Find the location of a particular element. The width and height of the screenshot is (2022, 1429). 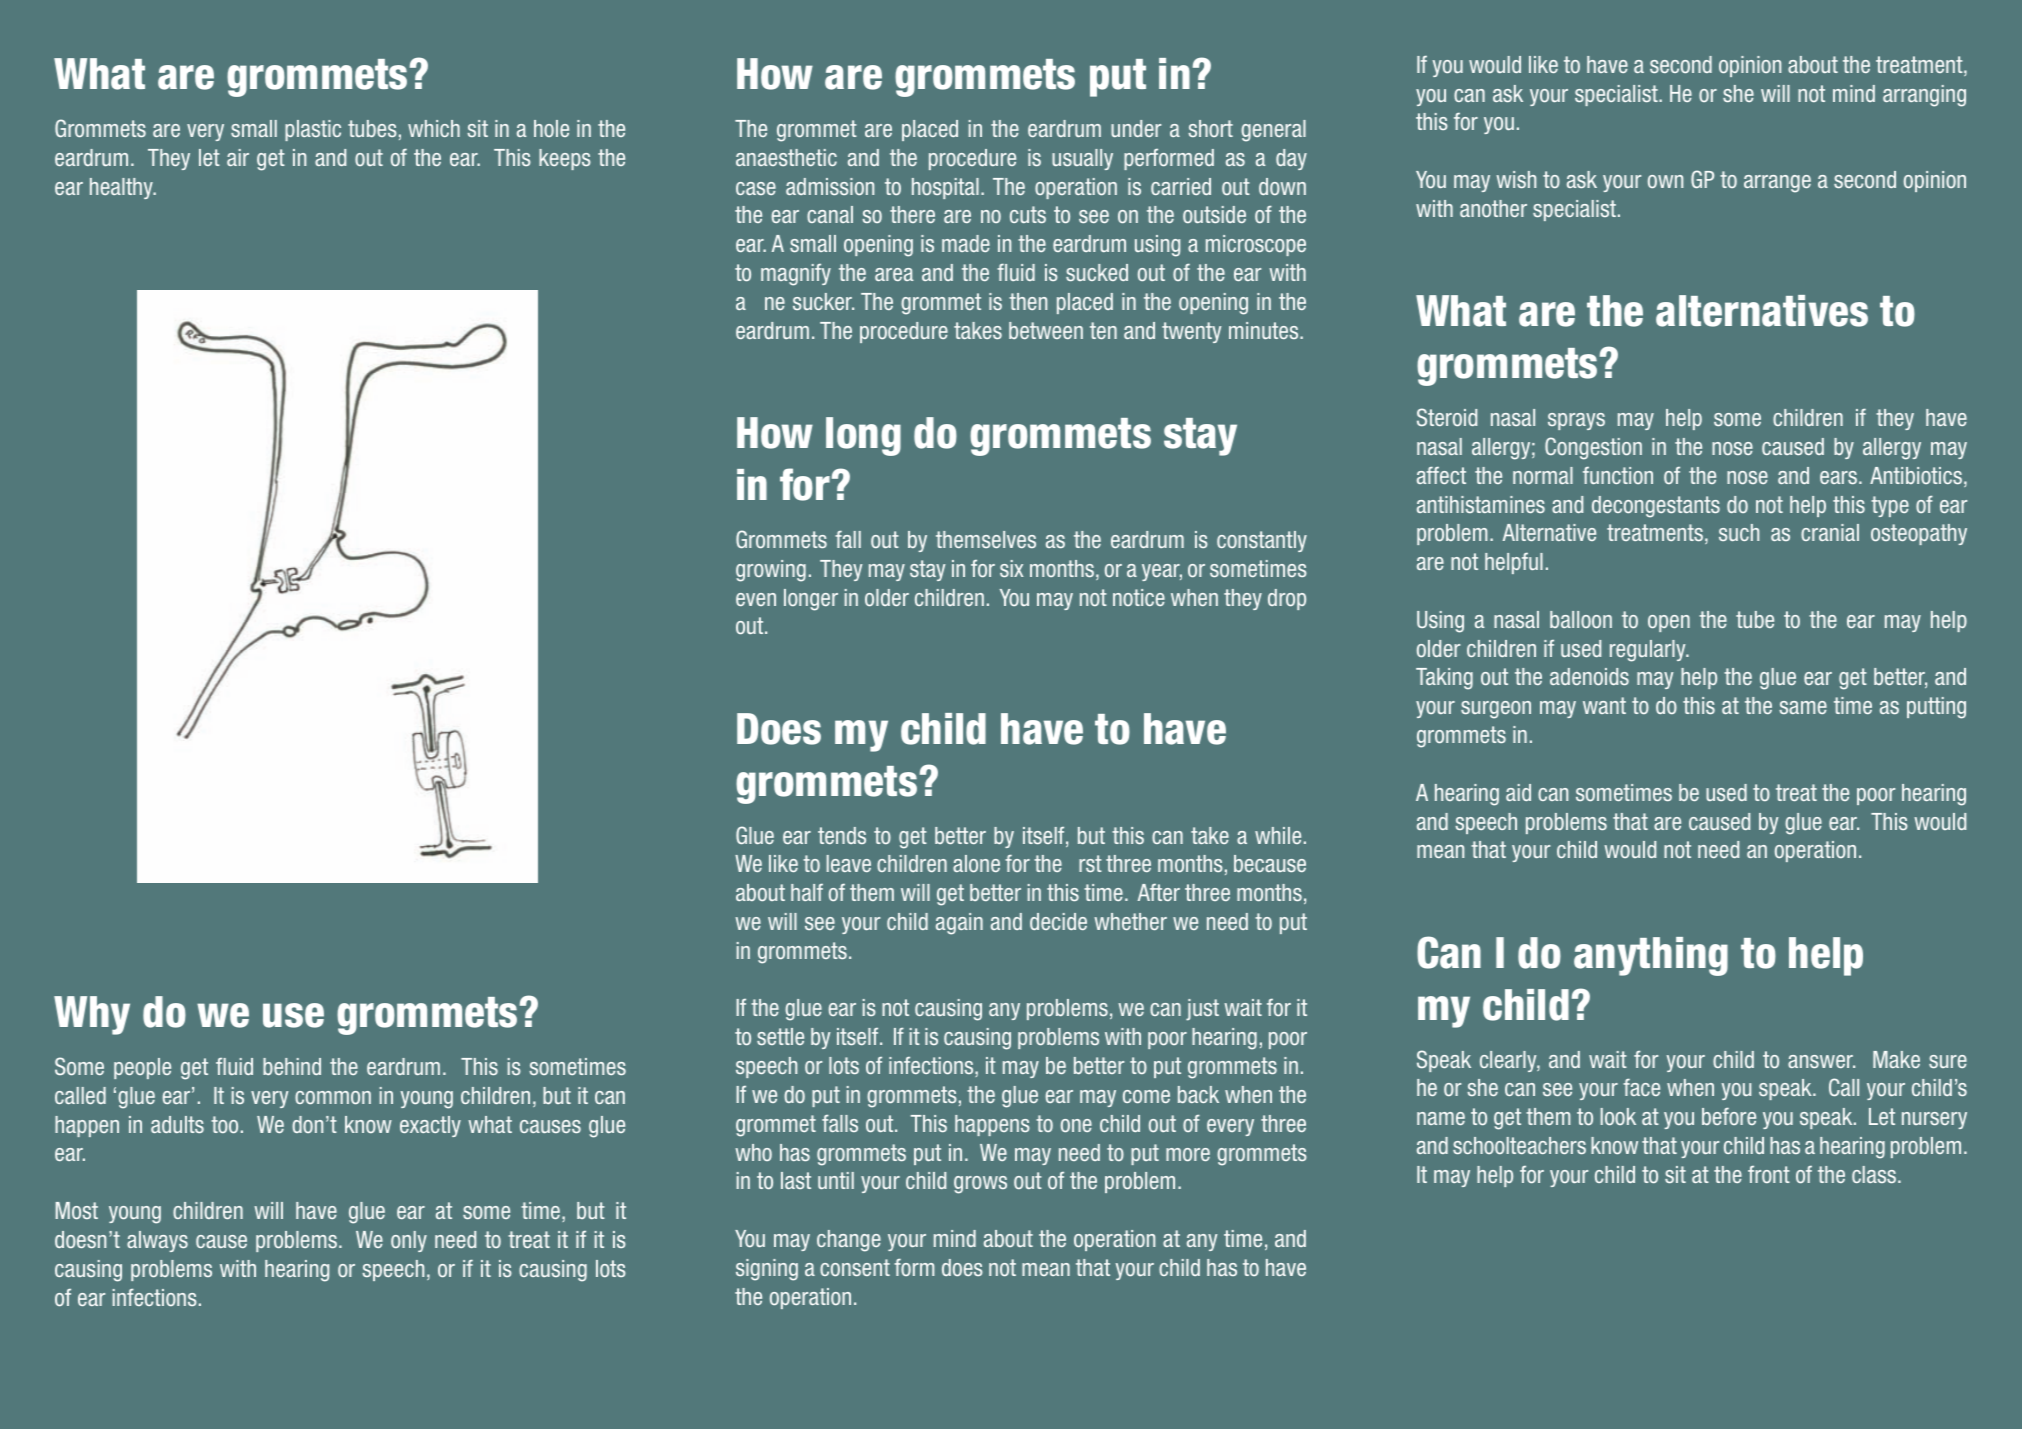

usually is located at coordinates (1082, 159).
